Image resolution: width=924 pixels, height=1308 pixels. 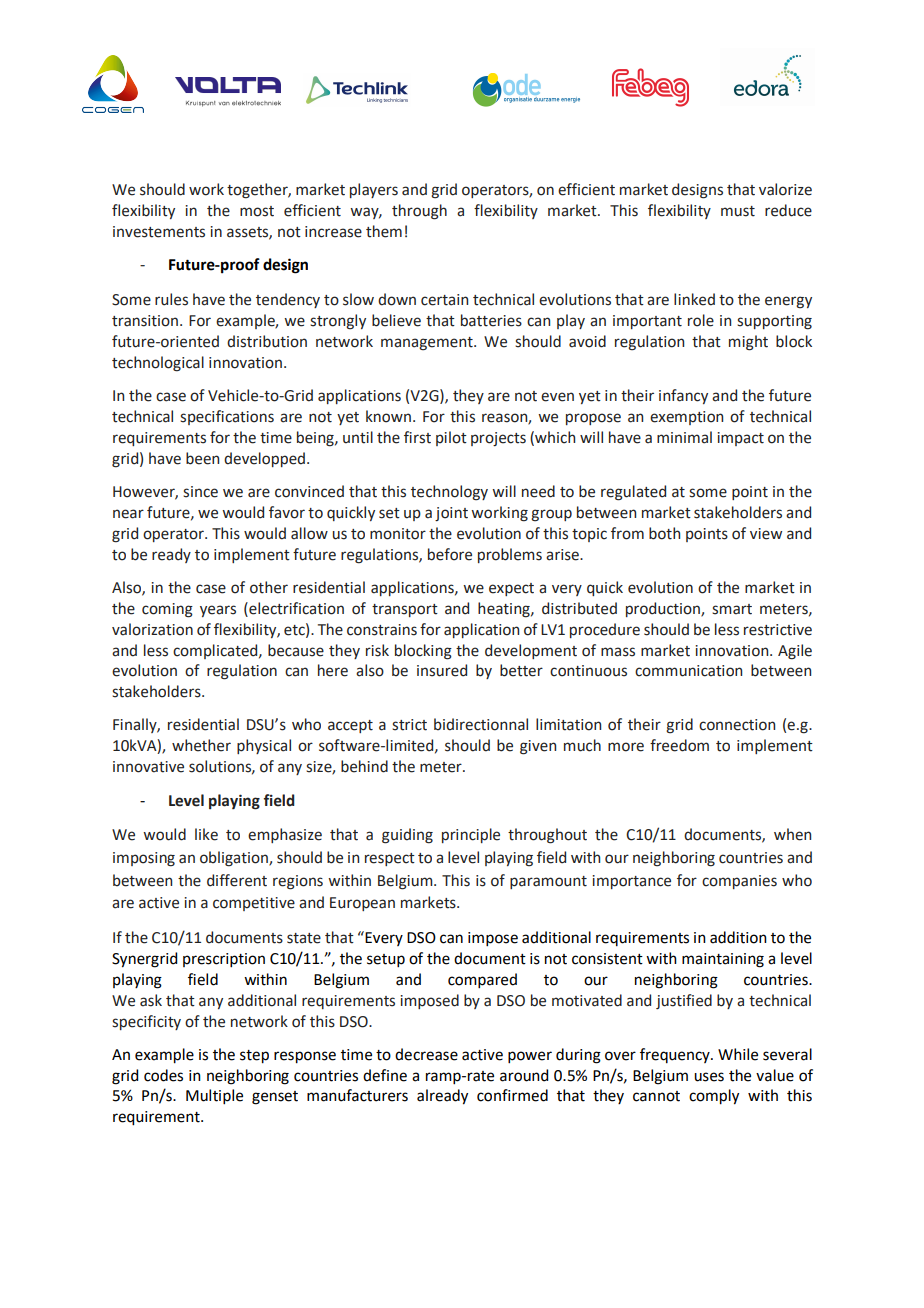 What do you see at coordinates (738, 211) in the screenshot?
I see `must` at bounding box center [738, 211].
